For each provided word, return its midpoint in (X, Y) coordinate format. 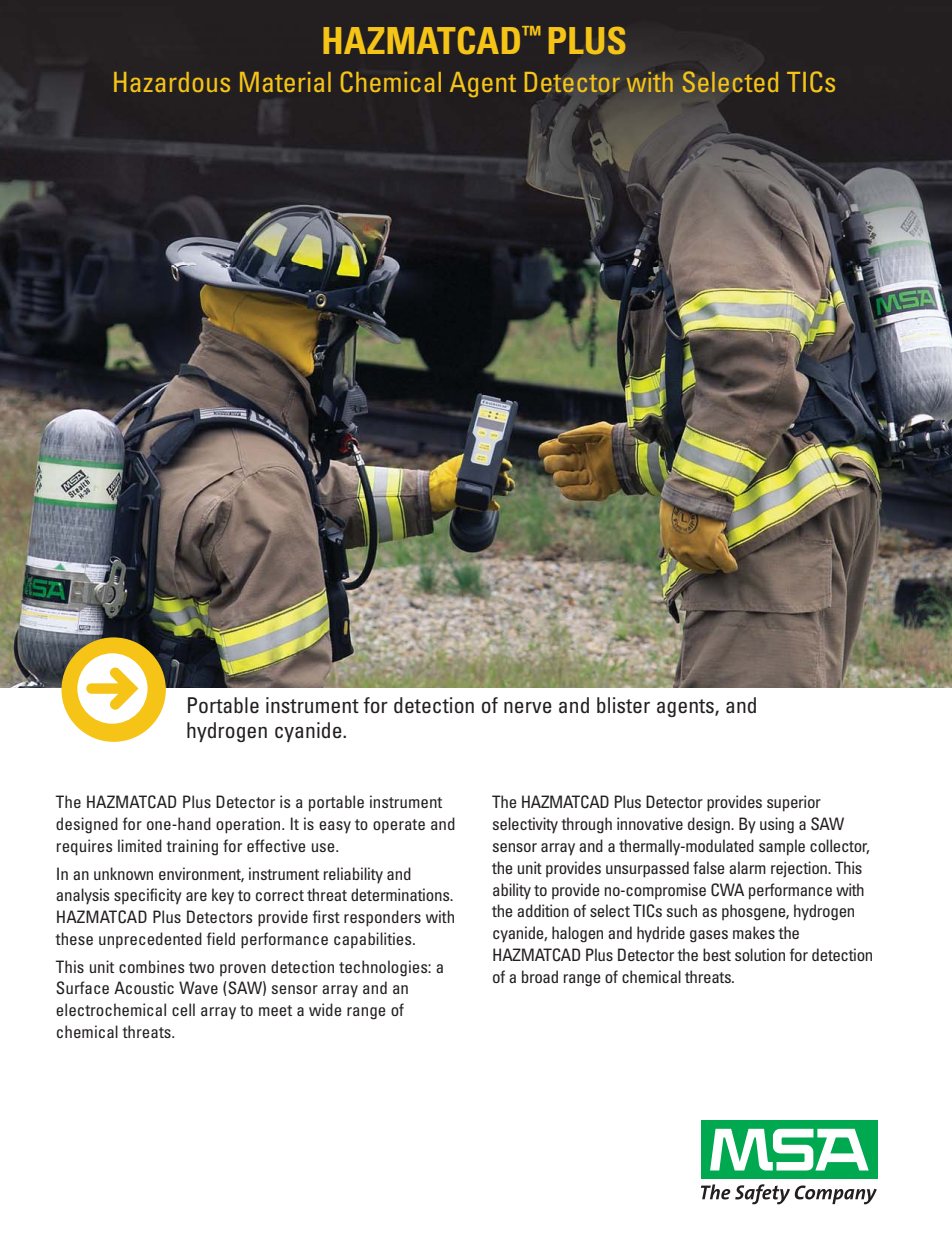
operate (399, 826)
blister (623, 705)
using (777, 825)
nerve (528, 708)
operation (249, 825)
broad (540, 976)
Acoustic (144, 987)
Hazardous (172, 82)
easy (335, 827)
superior (794, 803)
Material (285, 82)
